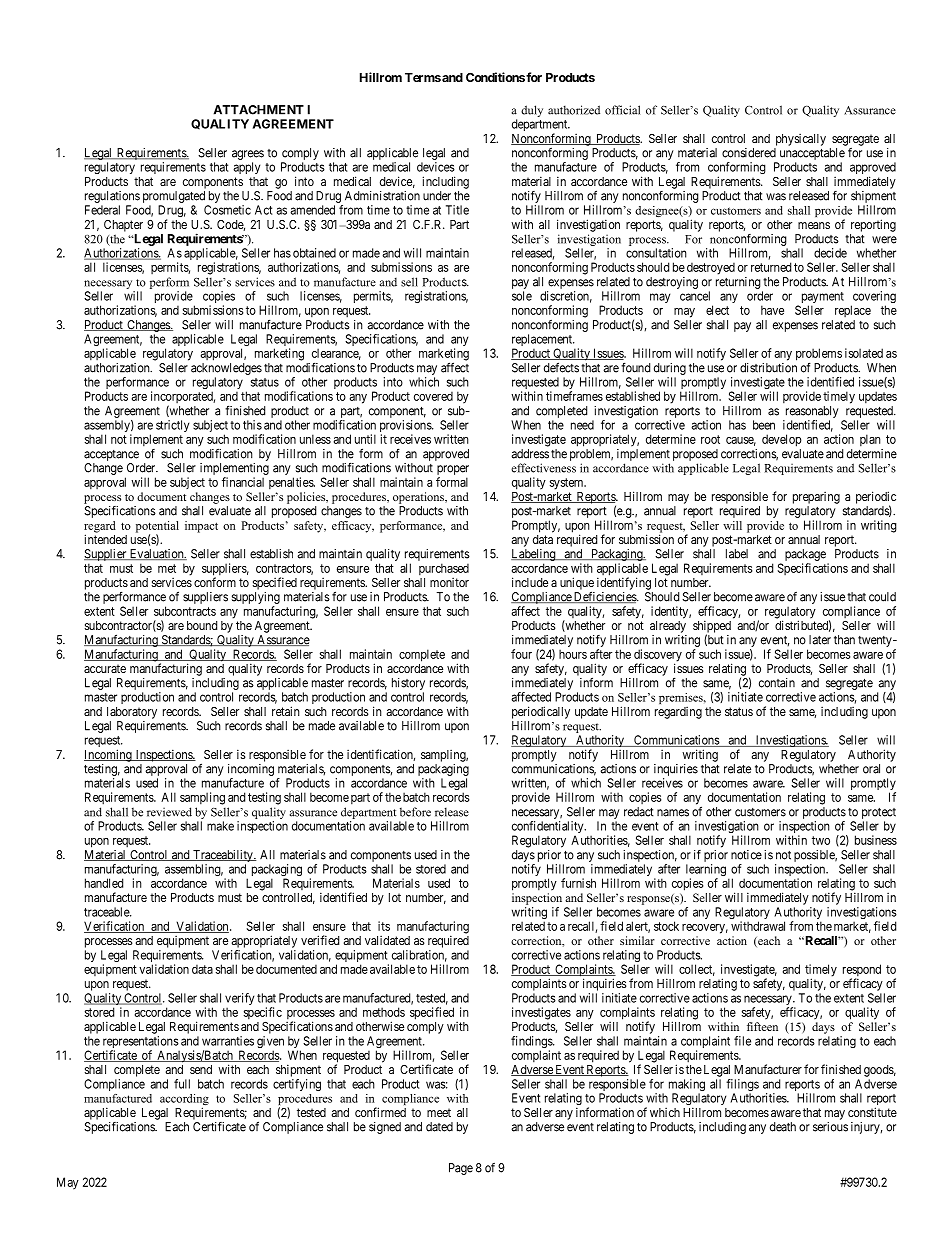 The height and width of the document is (1233, 952). Describe the element at coordinates (578, 883) in the document. I see `furnish` at that location.
